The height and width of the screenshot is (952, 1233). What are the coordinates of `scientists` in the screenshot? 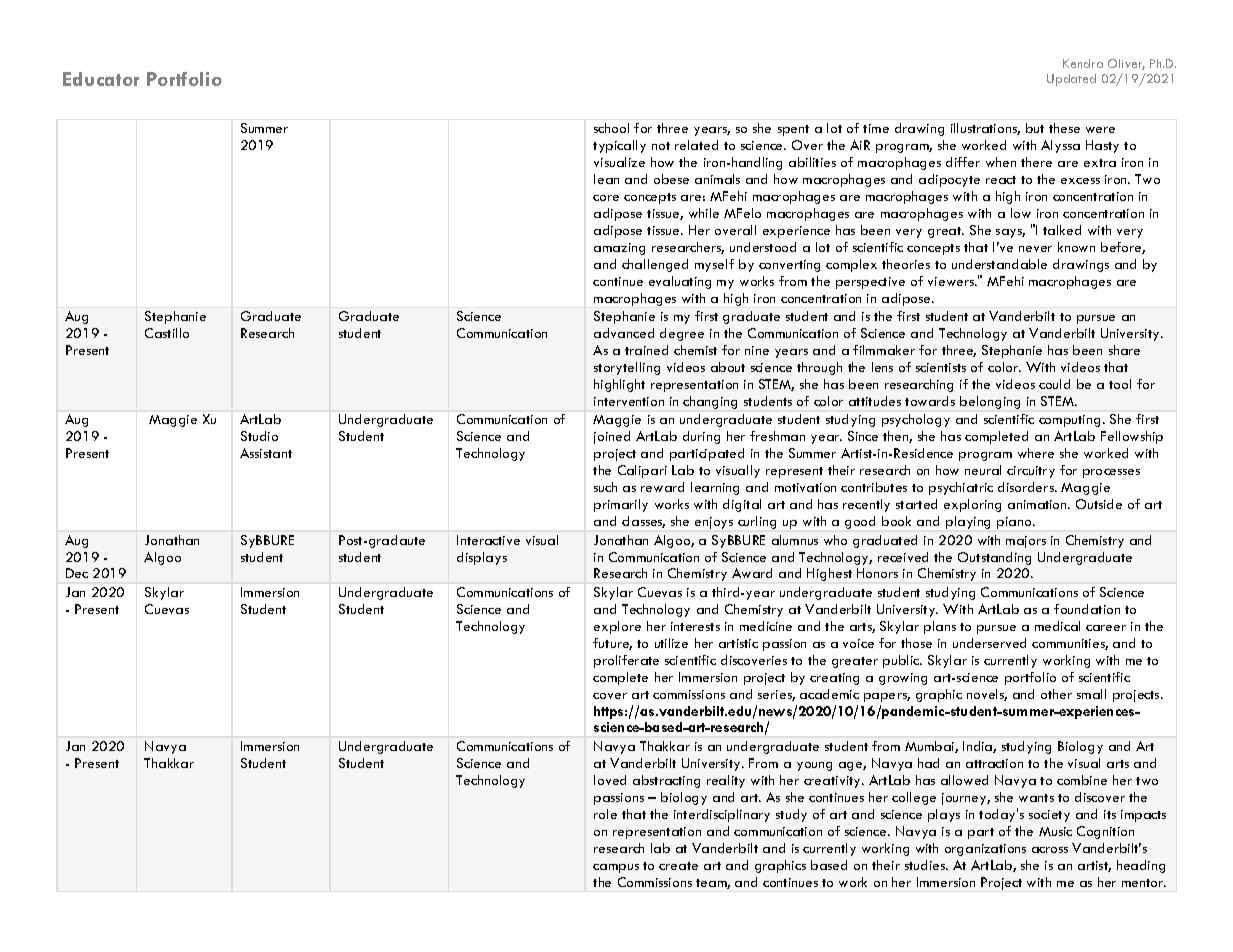 It's located at (941, 367).
